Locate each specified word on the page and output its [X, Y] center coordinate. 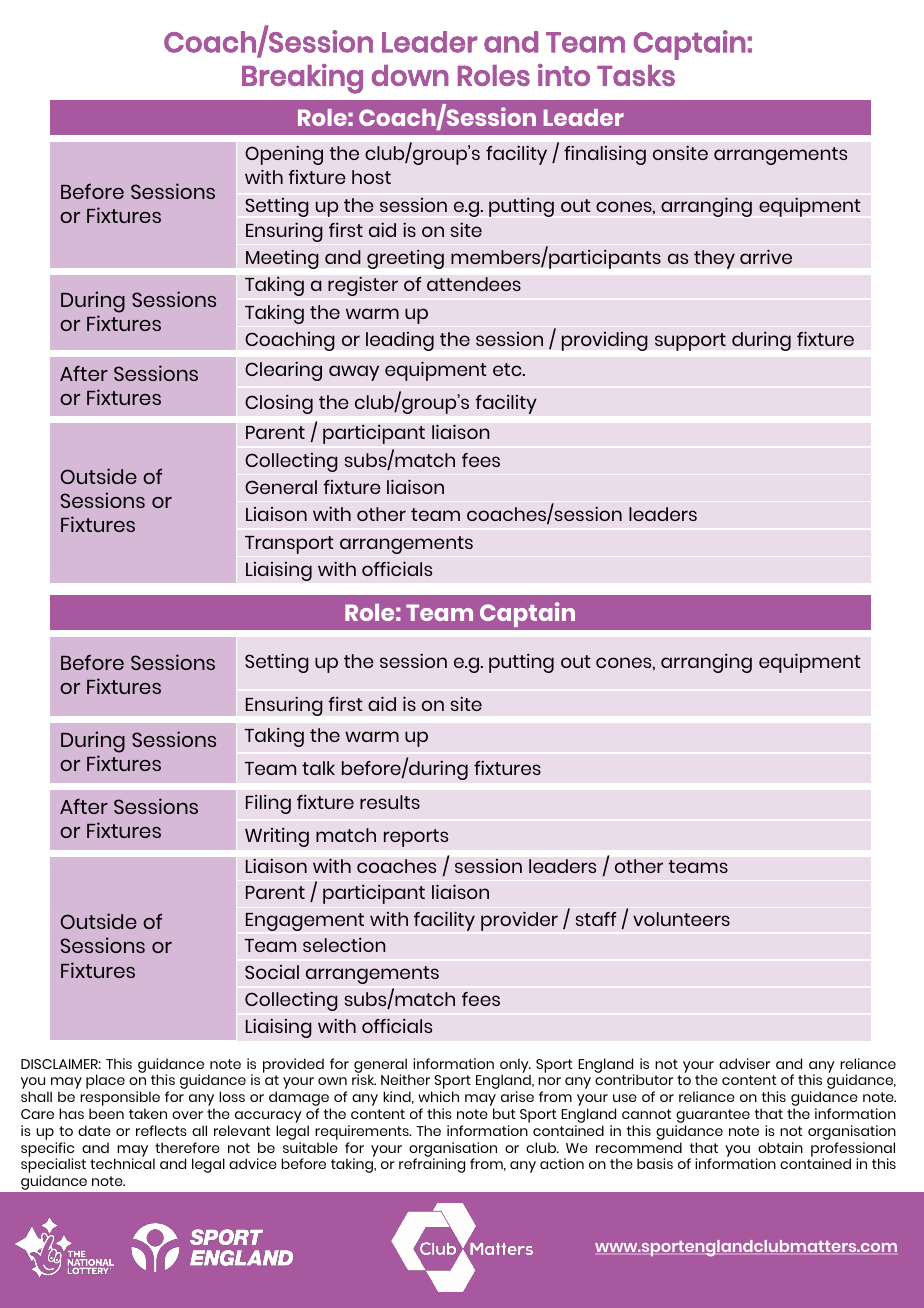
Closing [279, 404]
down [410, 75]
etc [508, 369]
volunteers [681, 919]
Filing [268, 804]
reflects [161, 1130]
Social [272, 972]
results [390, 802]
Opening [284, 155]
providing [605, 341]
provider [519, 921]
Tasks [636, 75]
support [690, 342]
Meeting [282, 259]
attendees [474, 284]
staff [596, 919]
